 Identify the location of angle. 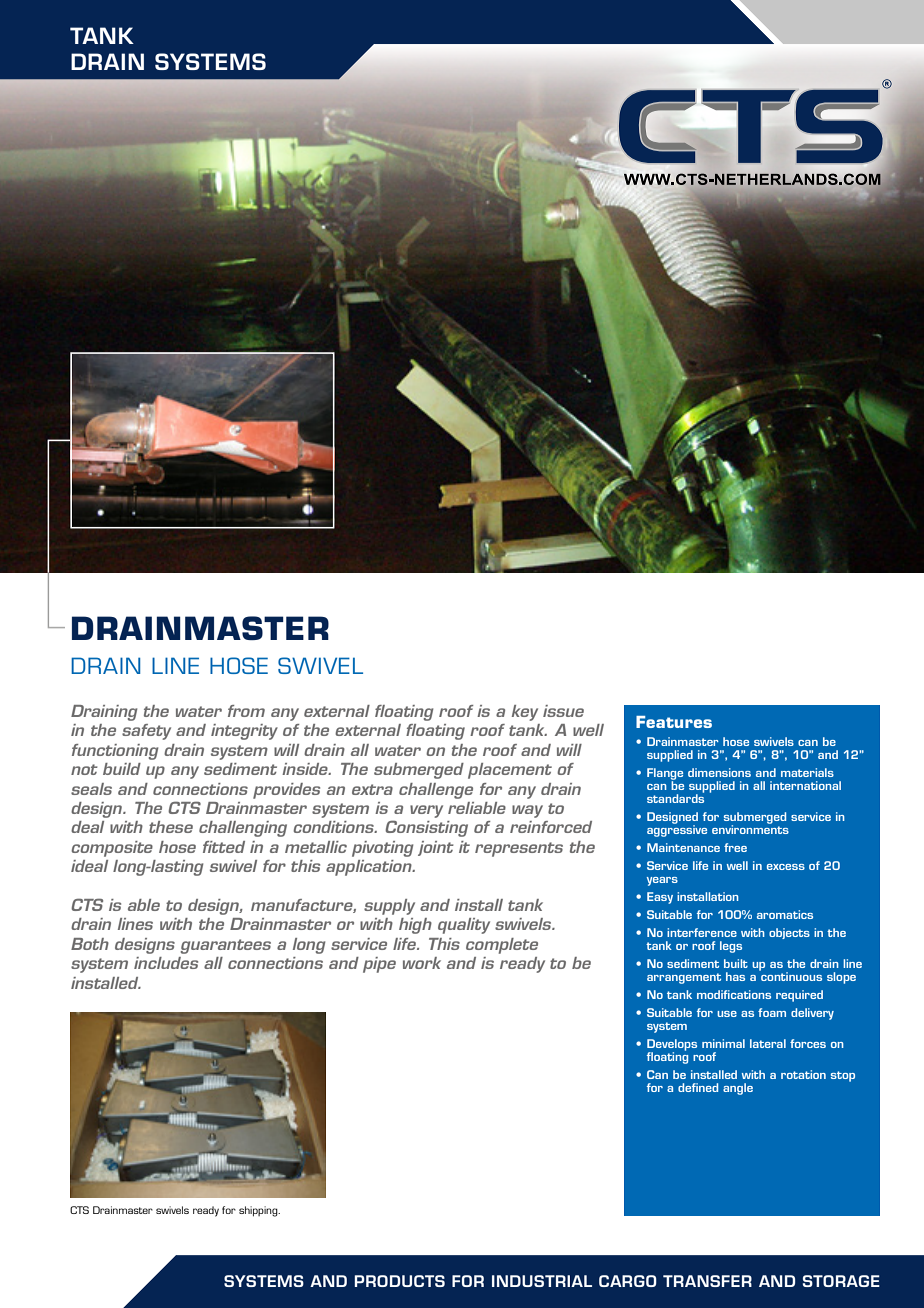
(738, 1089).
